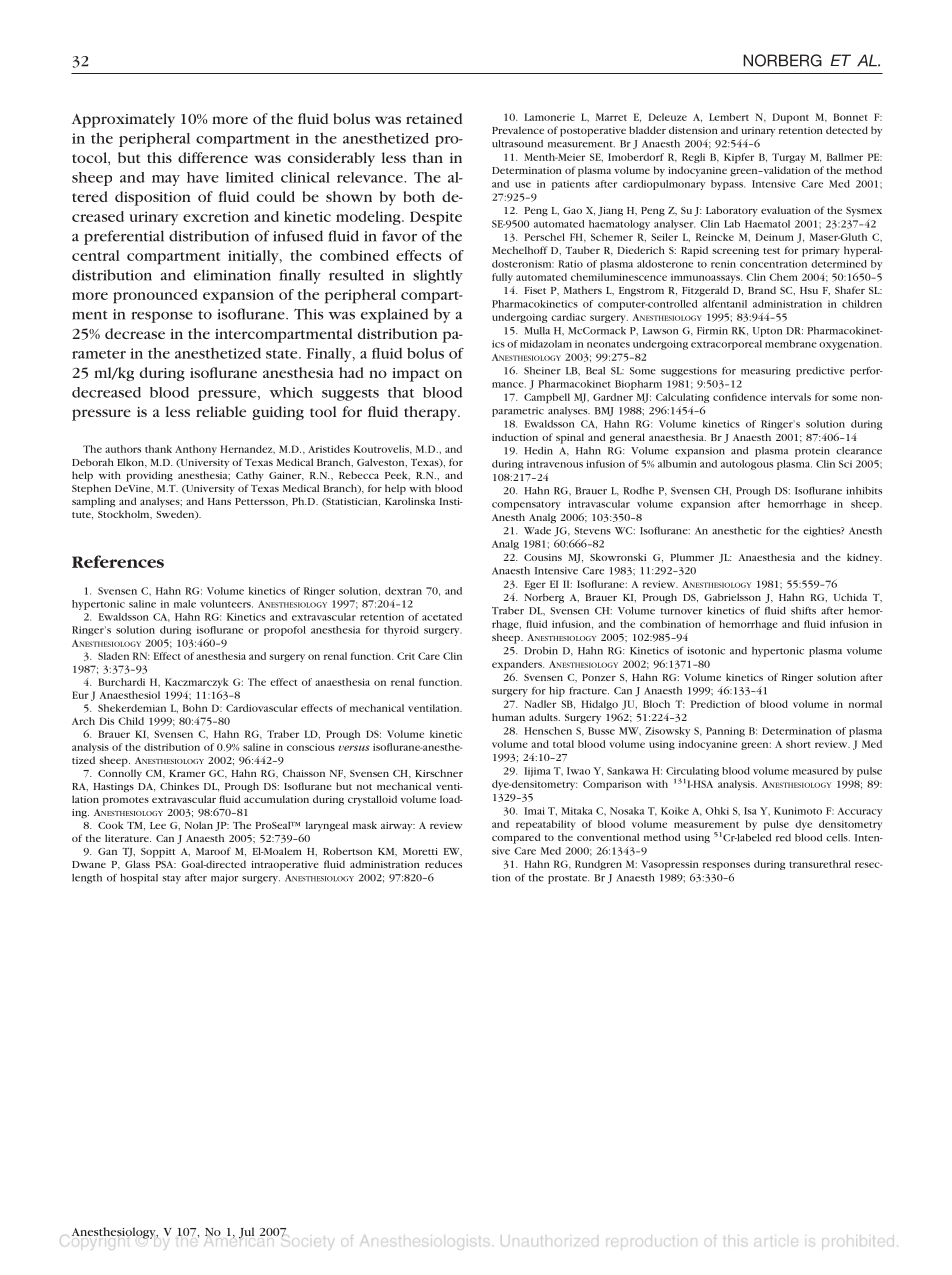 The height and width of the document is (1275, 952). I want to click on difference, so click(213, 157).
